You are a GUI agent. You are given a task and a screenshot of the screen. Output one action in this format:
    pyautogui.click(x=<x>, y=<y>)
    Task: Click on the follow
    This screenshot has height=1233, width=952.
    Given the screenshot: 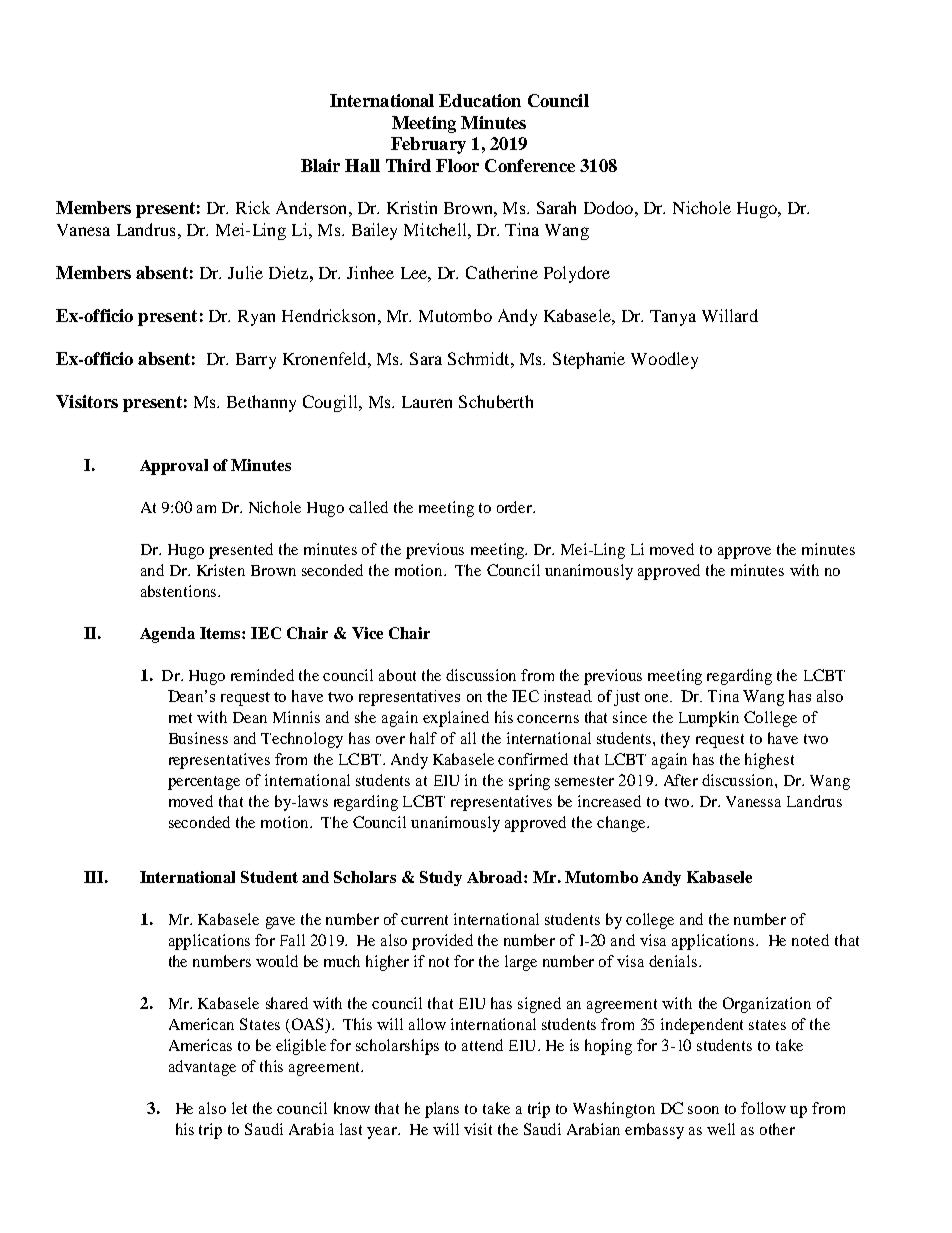 What is the action you would take?
    pyautogui.click(x=763, y=1108)
